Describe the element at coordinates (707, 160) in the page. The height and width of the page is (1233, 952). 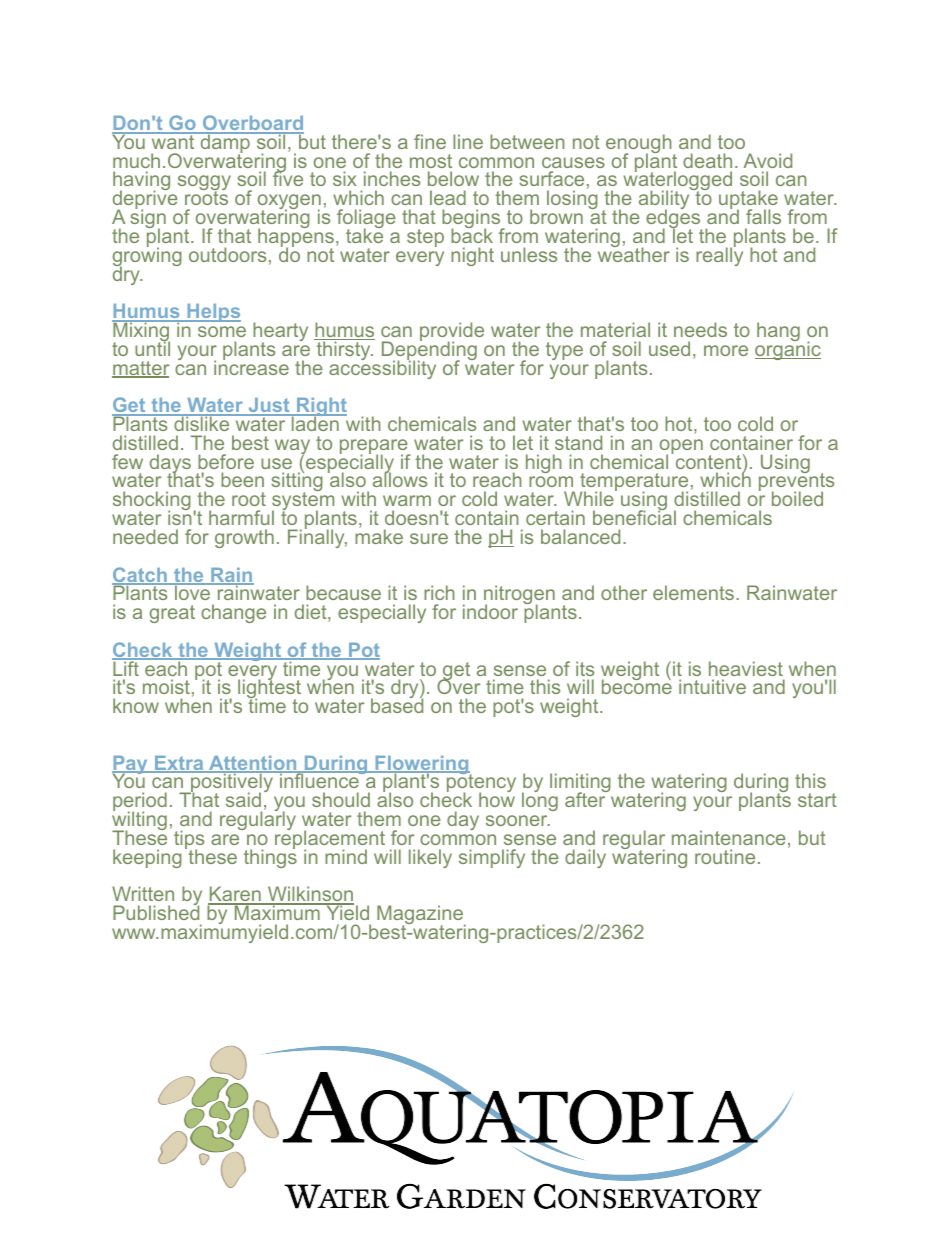
I see `death` at that location.
